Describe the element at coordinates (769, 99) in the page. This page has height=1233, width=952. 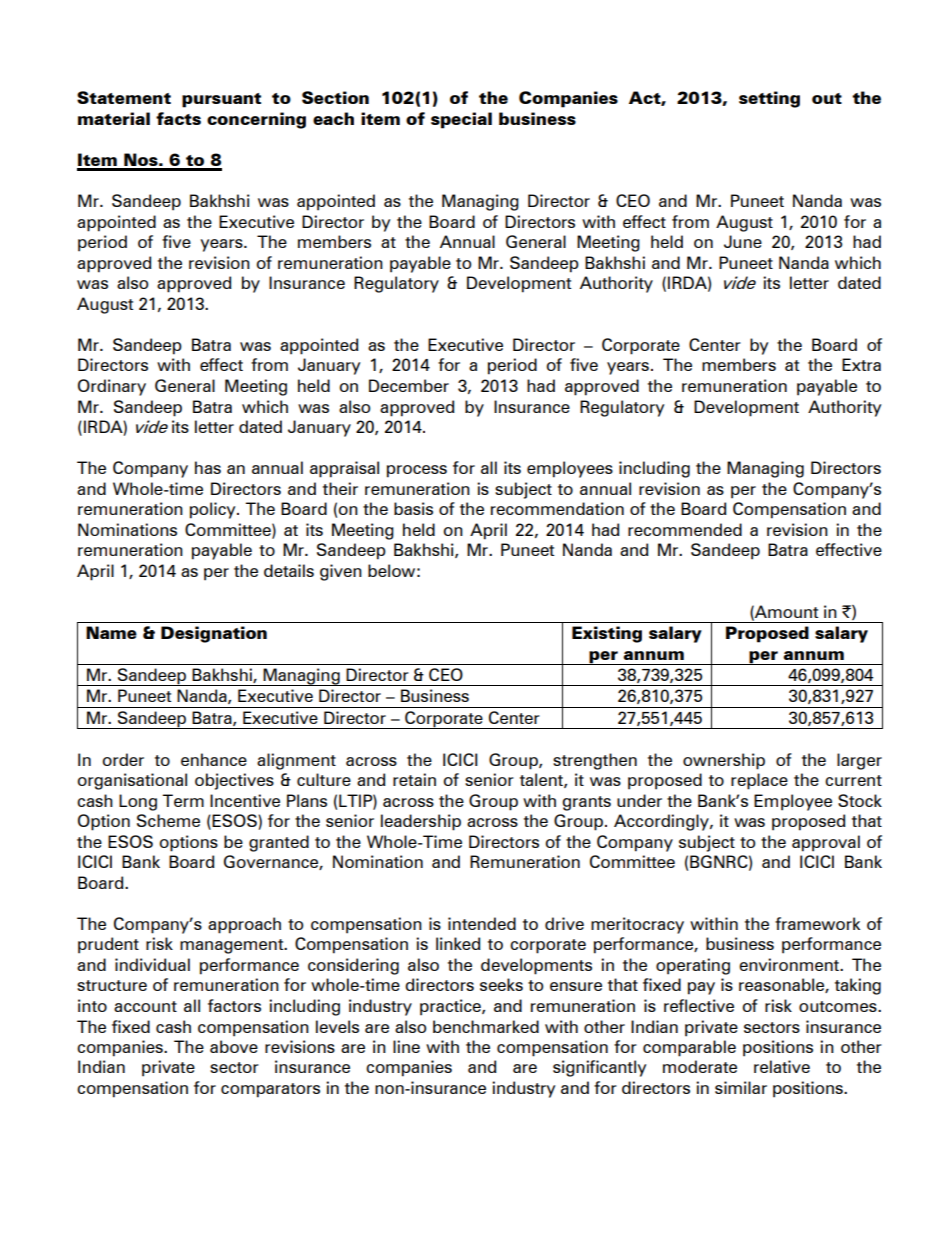
I see `setting` at that location.
